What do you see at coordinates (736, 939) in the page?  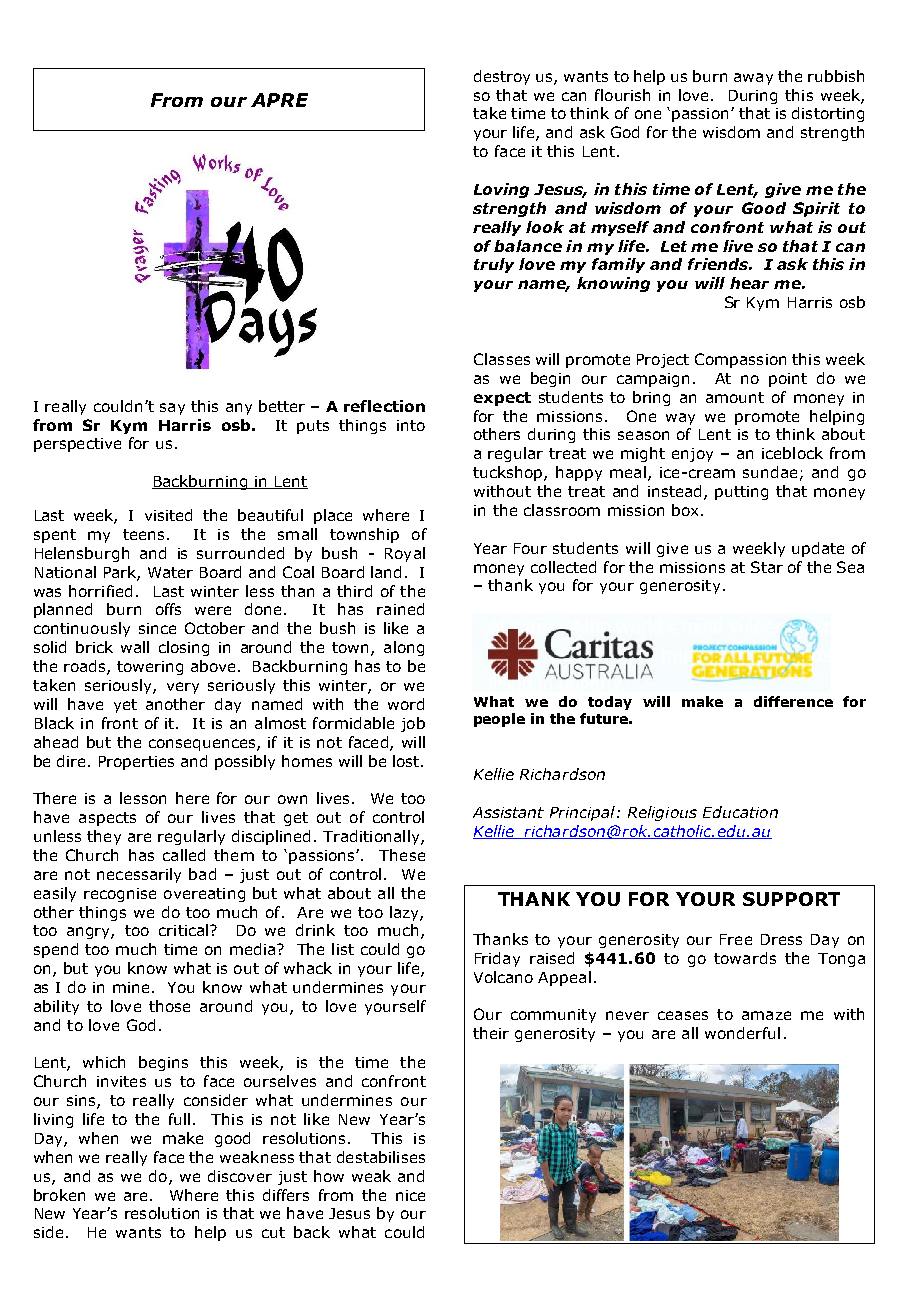 I see `Free` at bounding box center [736, 939].
